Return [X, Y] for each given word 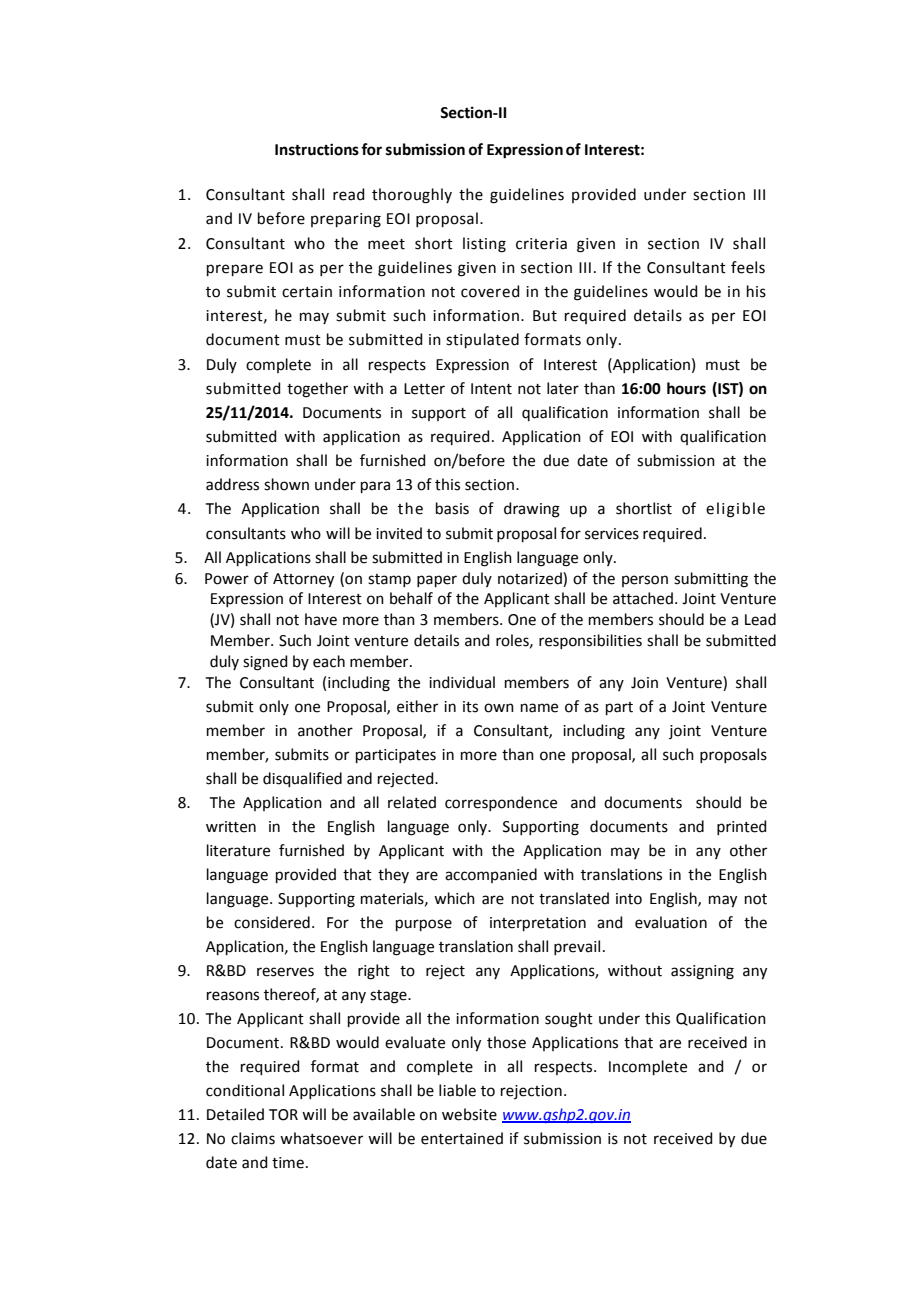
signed [265, 663]
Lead [760, 619]
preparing [346, 220]
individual [462, 682]
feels [748, 267]
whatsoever [321, 1138]
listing [484, 245]
